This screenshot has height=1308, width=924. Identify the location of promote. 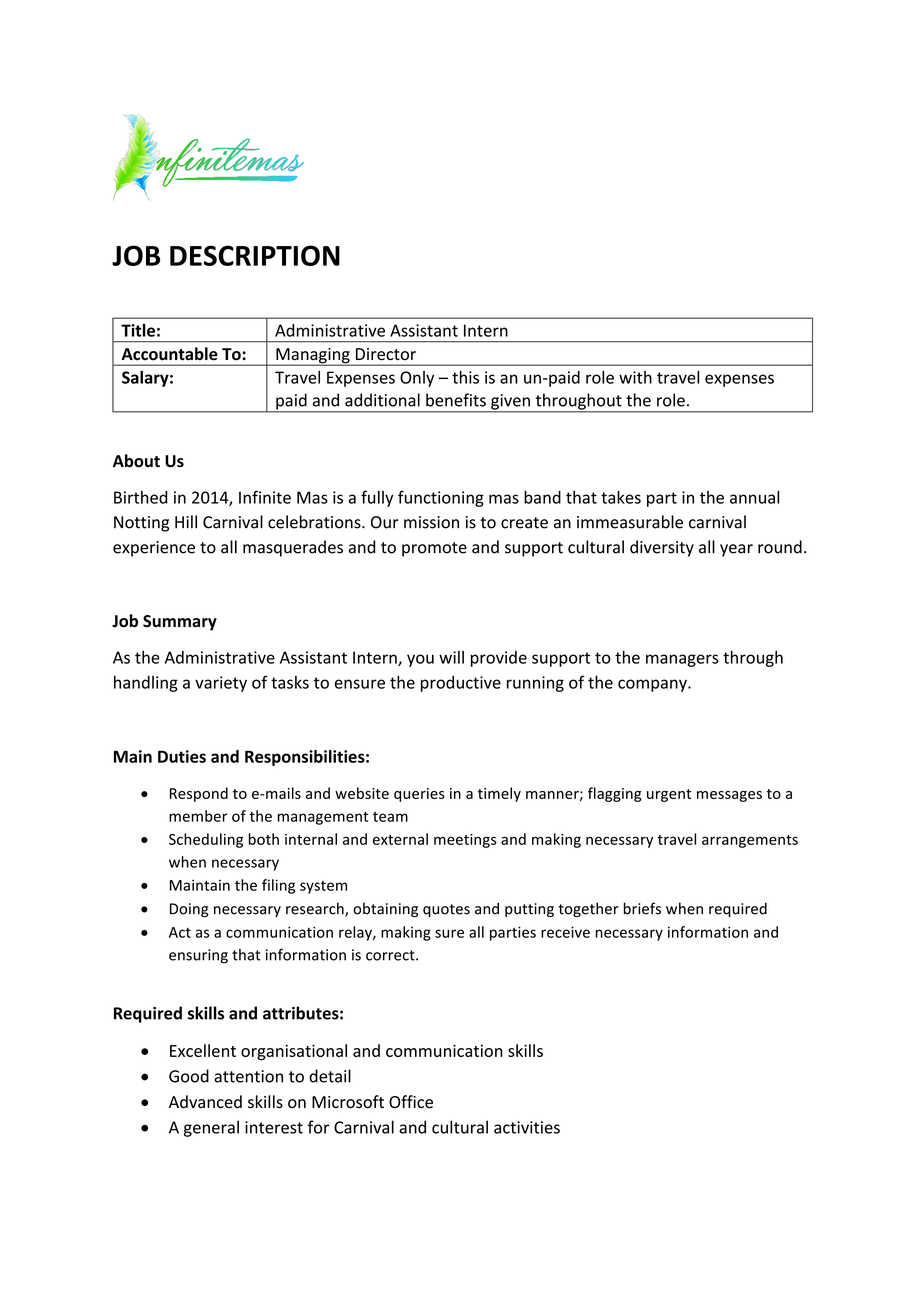
(434, 549).
